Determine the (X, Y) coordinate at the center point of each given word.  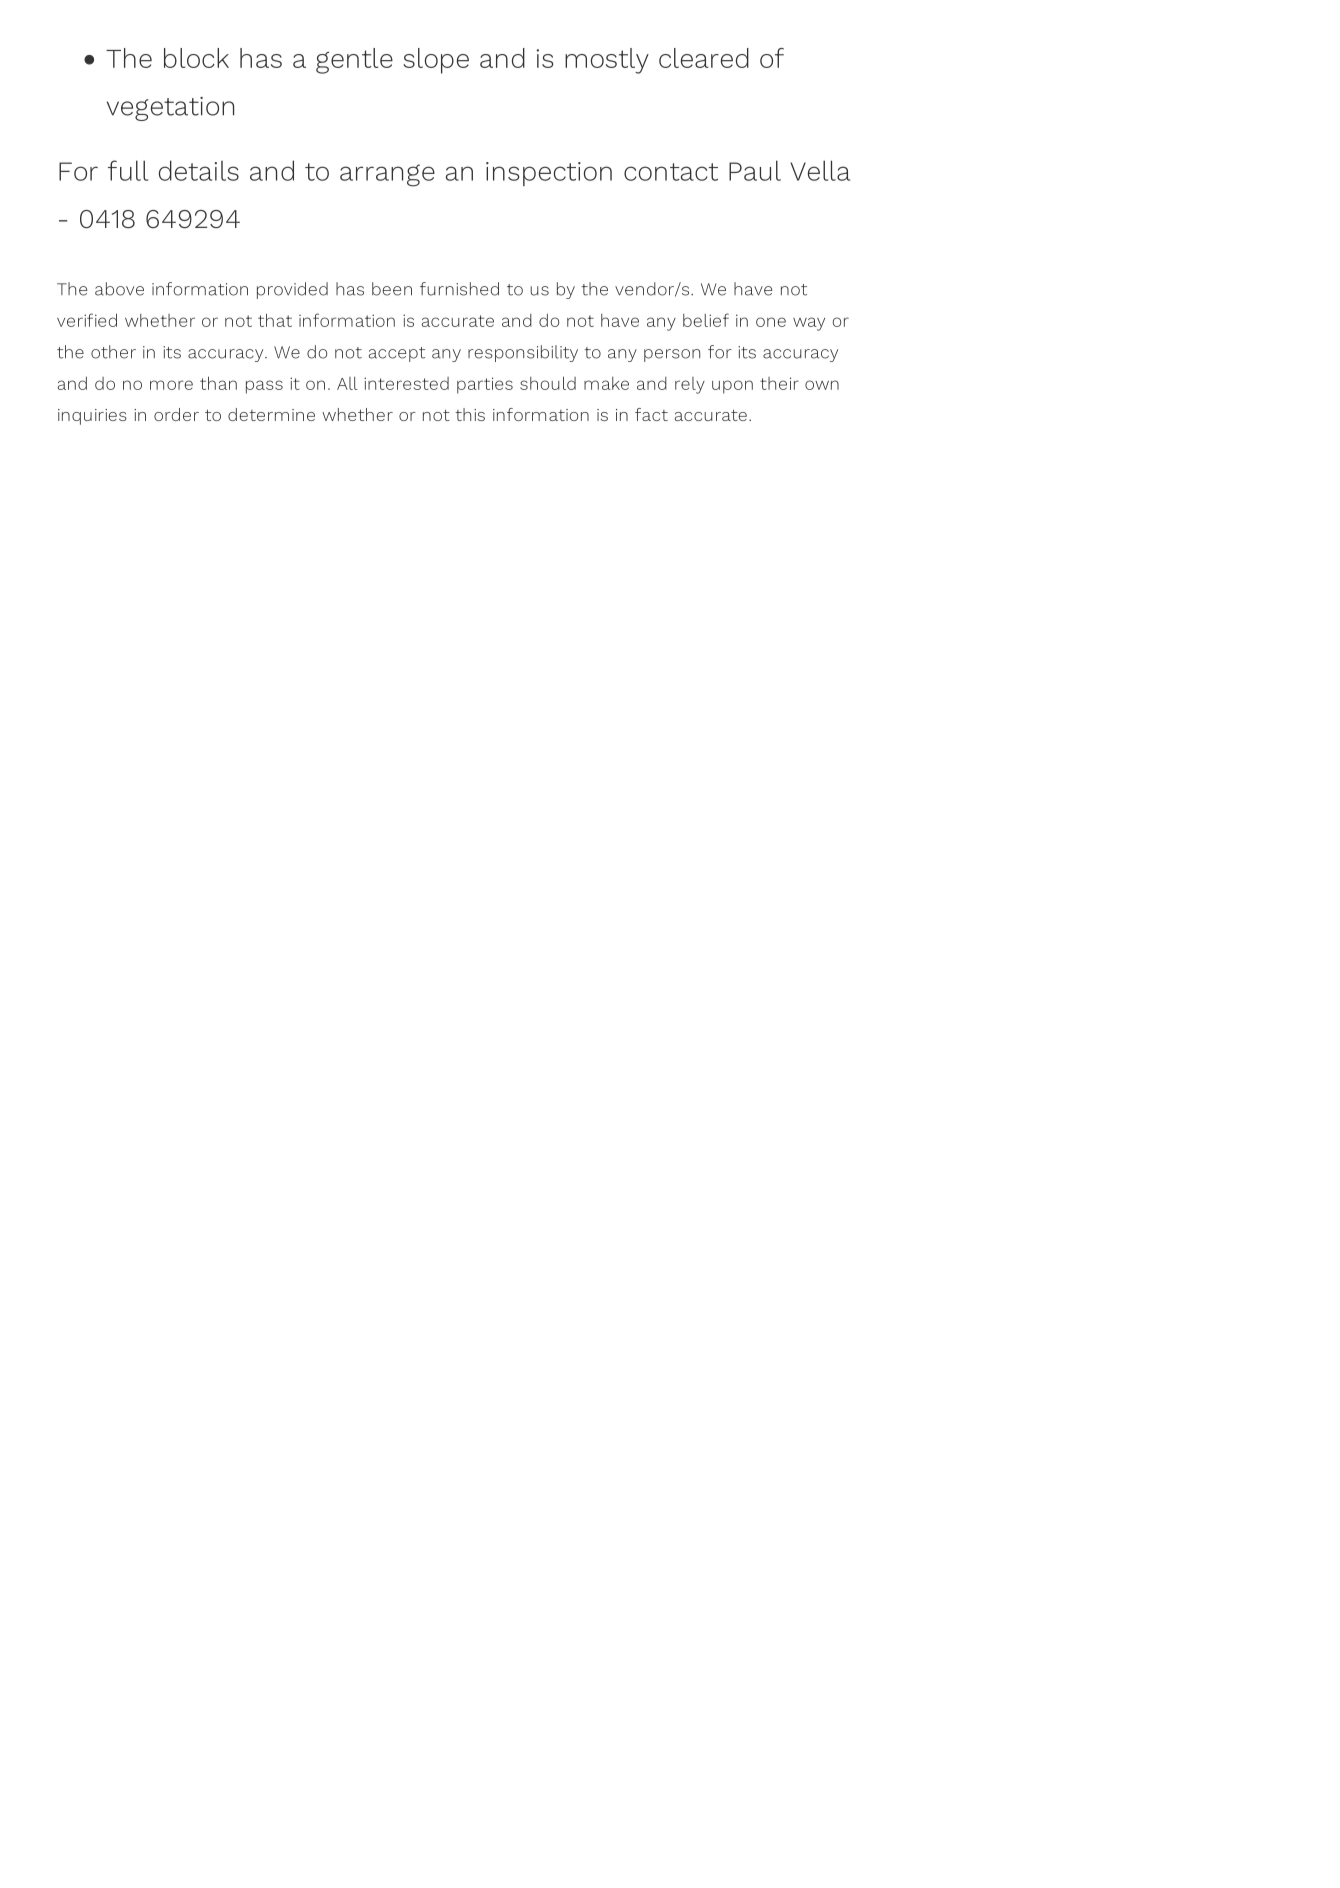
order (176, 414)
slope (436, 61)
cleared (704, 58)
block (196, 58)
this (470, 414)
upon (732, 387)
